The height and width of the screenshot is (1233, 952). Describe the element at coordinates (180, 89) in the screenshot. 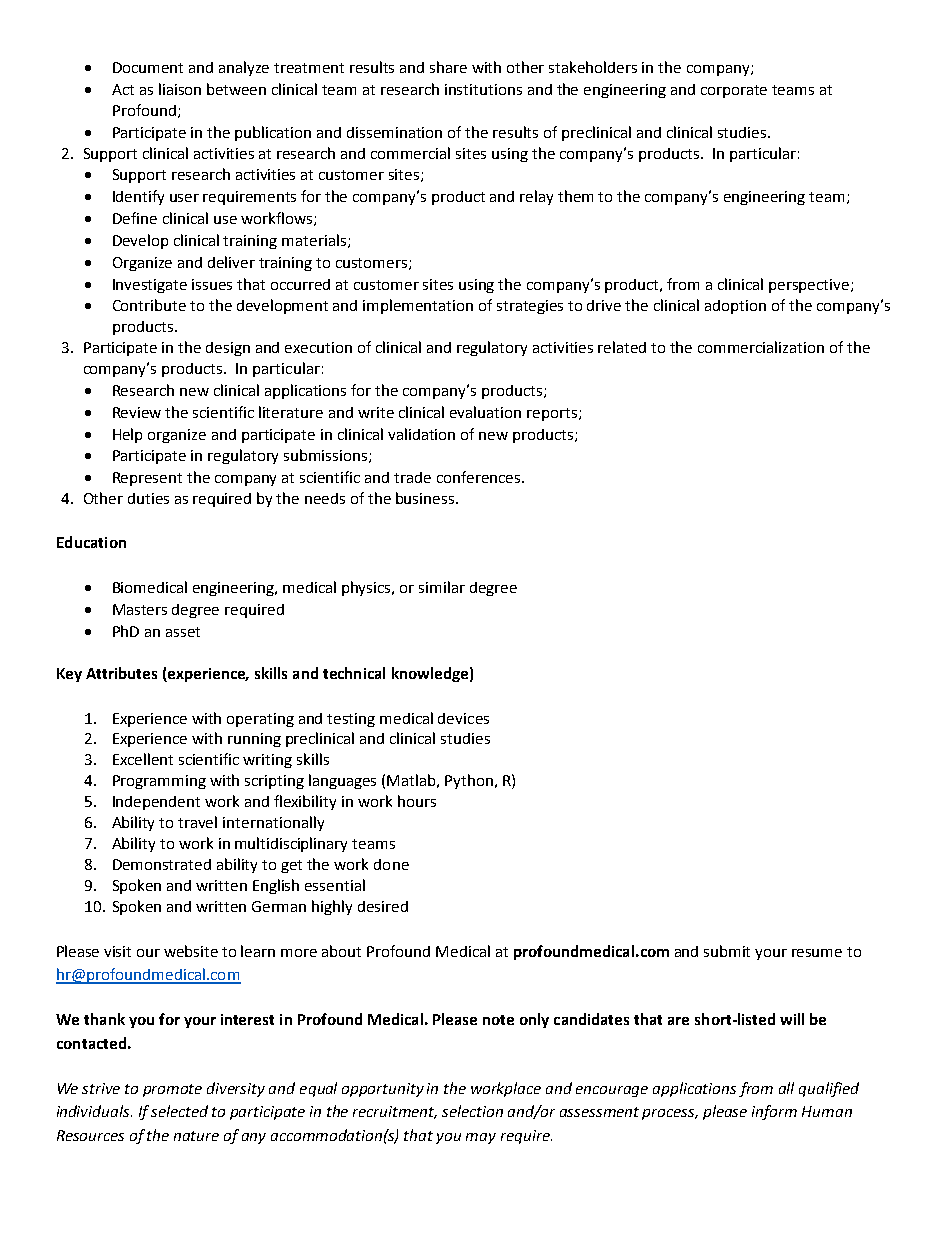

I see `liaison` at that location.
